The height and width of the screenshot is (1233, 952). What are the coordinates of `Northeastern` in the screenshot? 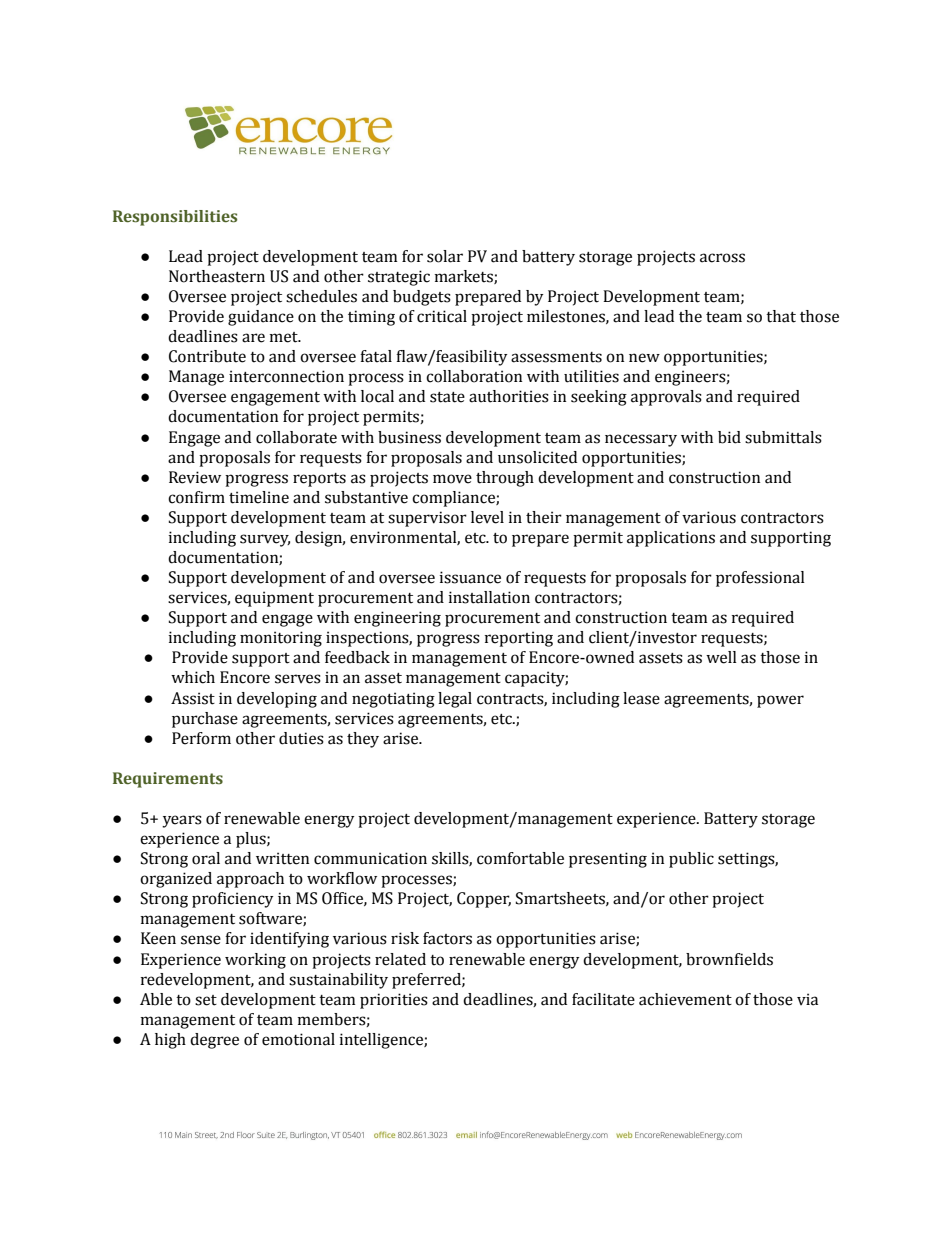 It's located at (217, 276).
